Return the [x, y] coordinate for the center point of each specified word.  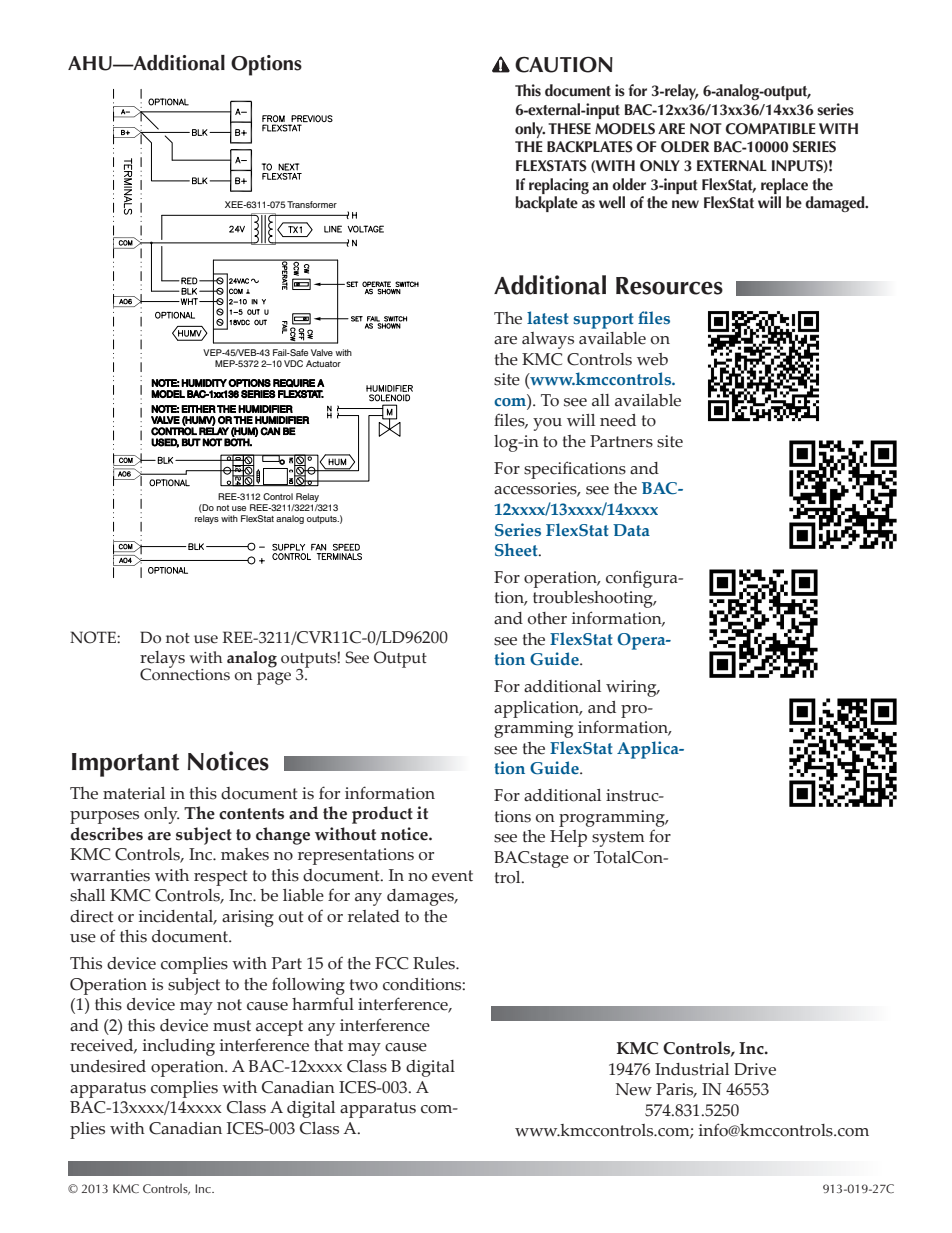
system [618, 839]
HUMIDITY [204, 383]
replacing [559, 186]
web [652, 359]
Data [631, 530]
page [274, 678]
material [134, 793]
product [382, 815]
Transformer [312, 204]
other [547, 618]
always [548, 340]
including [179, 1047]
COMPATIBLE [771, 129]
